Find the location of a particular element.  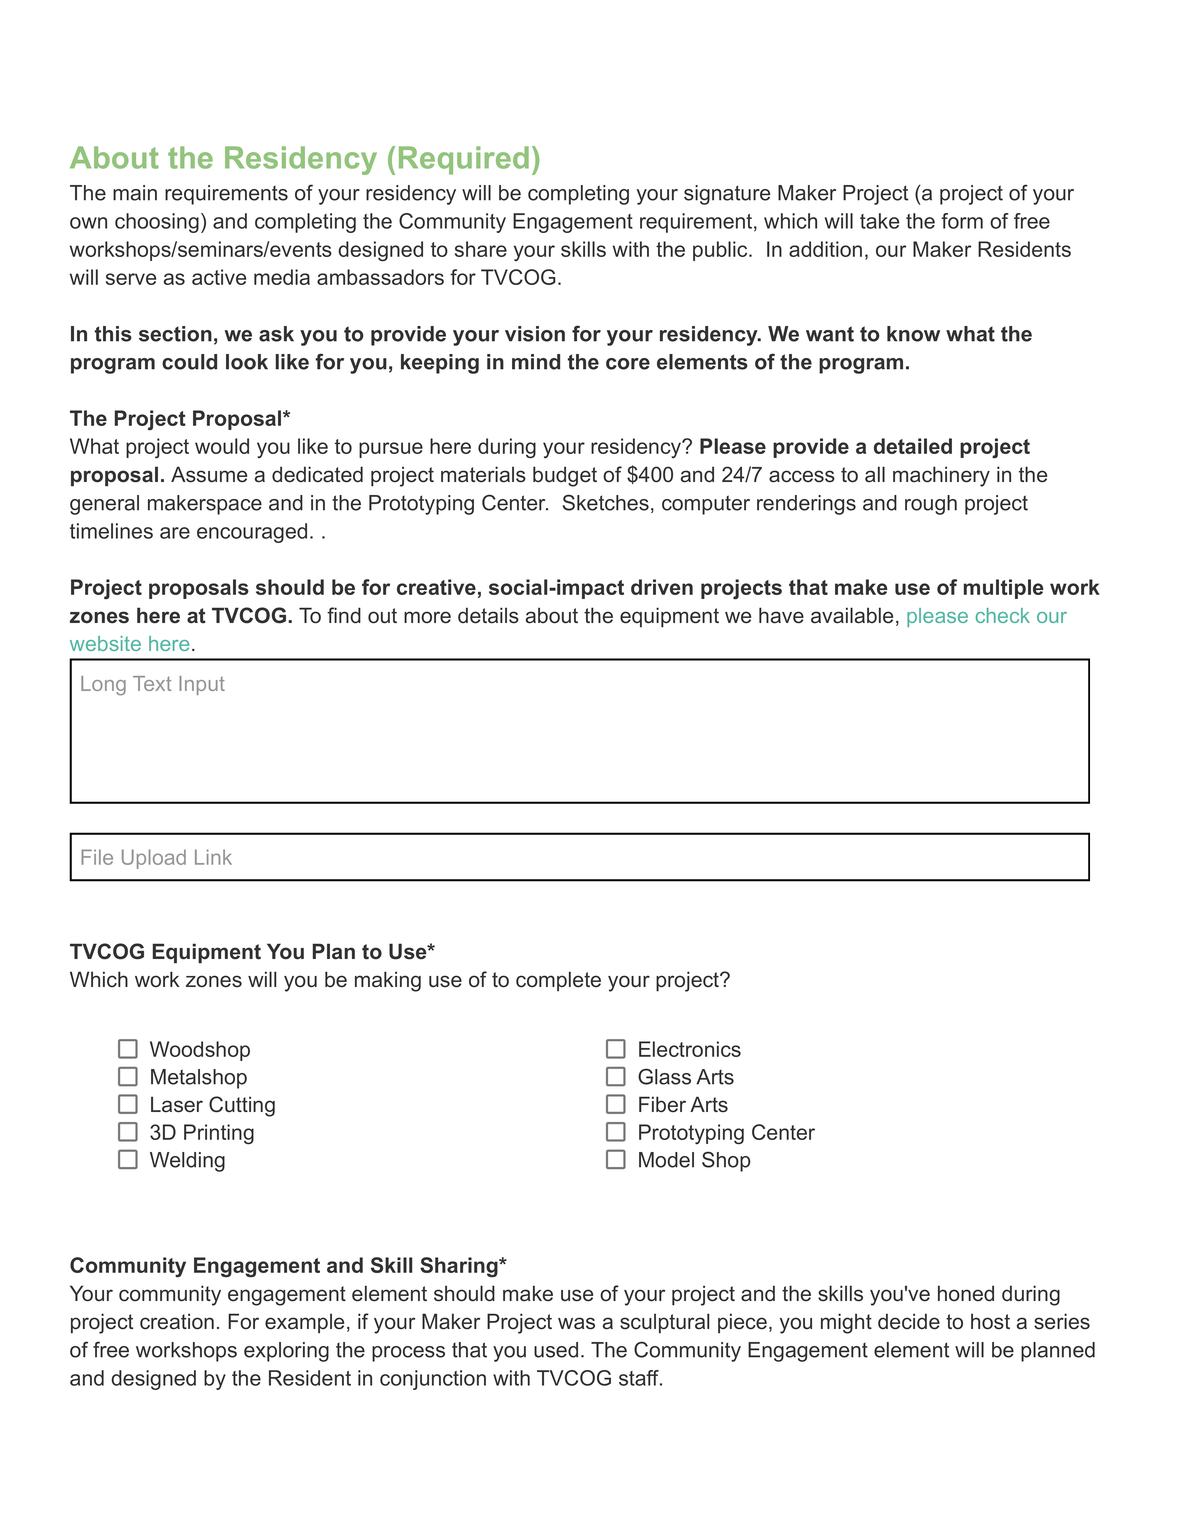

share is located at coordinates (481, 249).
